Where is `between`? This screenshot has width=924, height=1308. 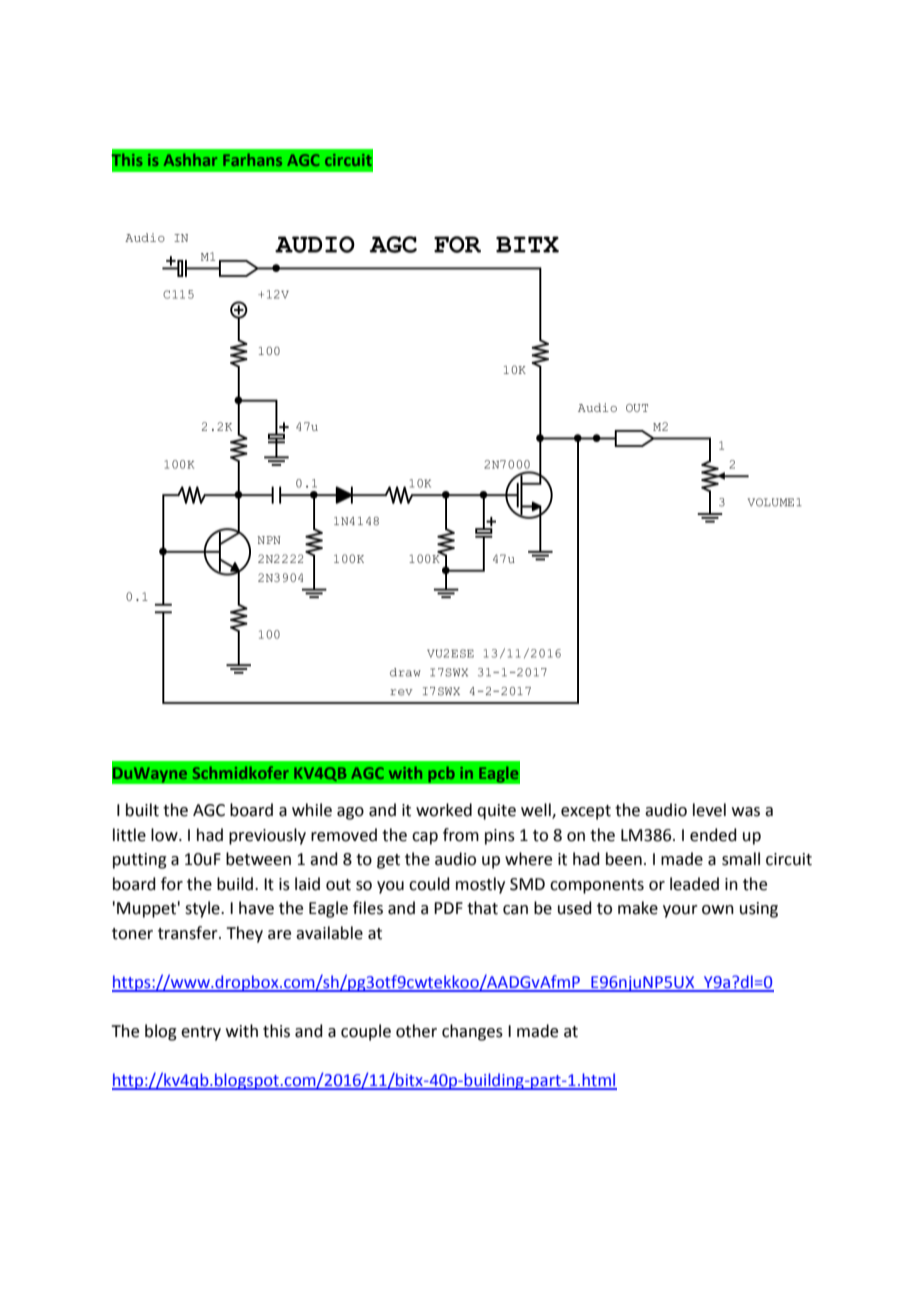 between is located at coordinates (258, 859).
